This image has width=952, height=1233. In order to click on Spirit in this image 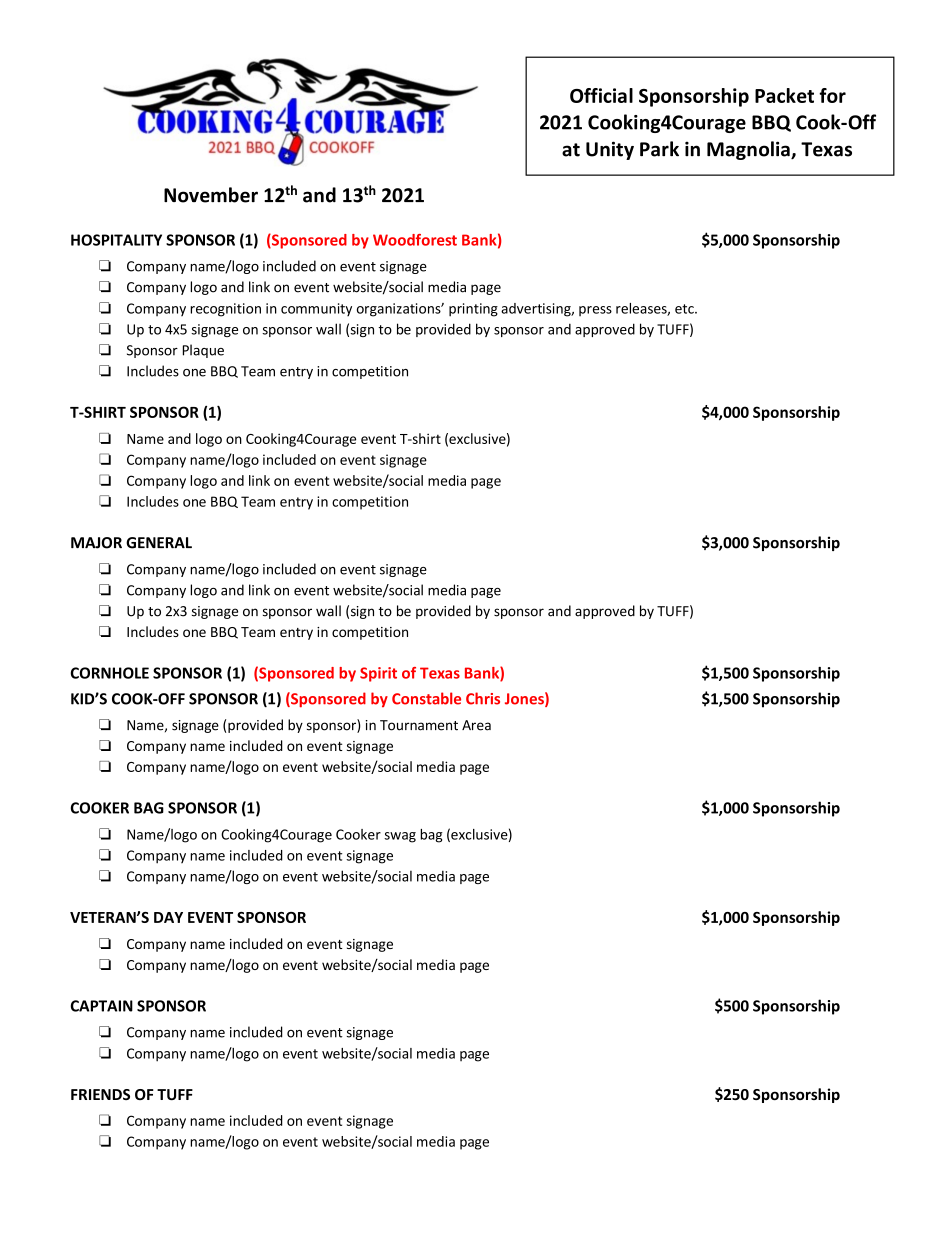, I will do `click(378, 674)`.
